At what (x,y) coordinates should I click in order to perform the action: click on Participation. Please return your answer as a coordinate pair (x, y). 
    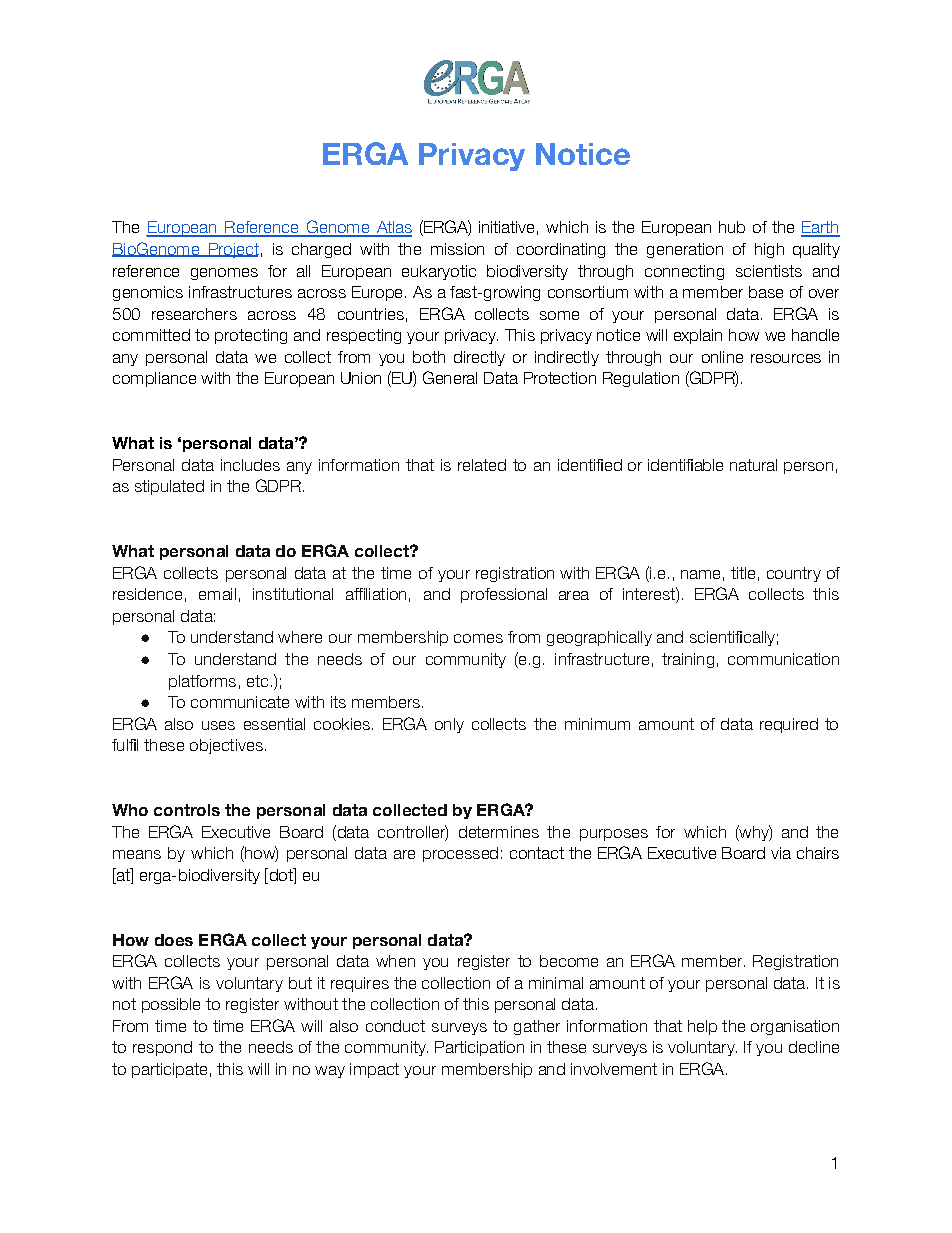
    Looking at the image, I should click on (479, 1048).
